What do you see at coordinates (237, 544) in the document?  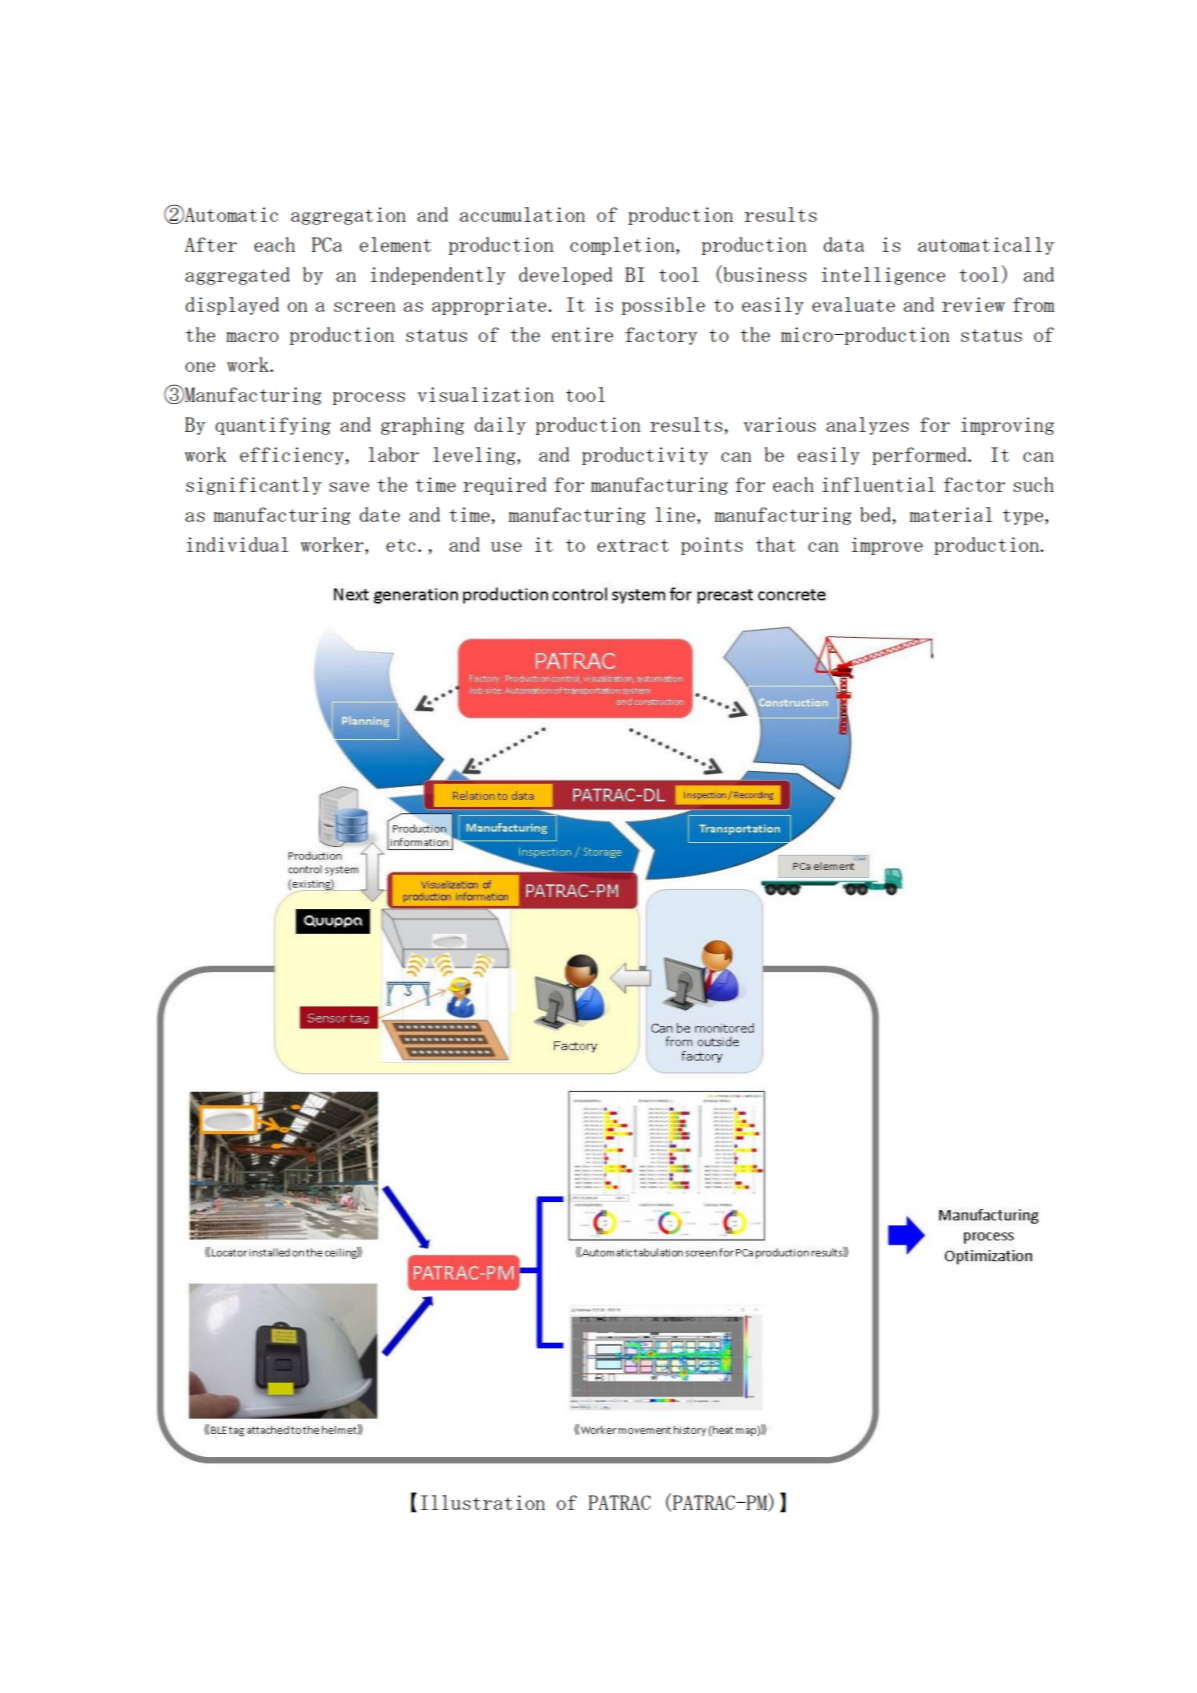 I see `individual` at bounding box center [237, 544].
